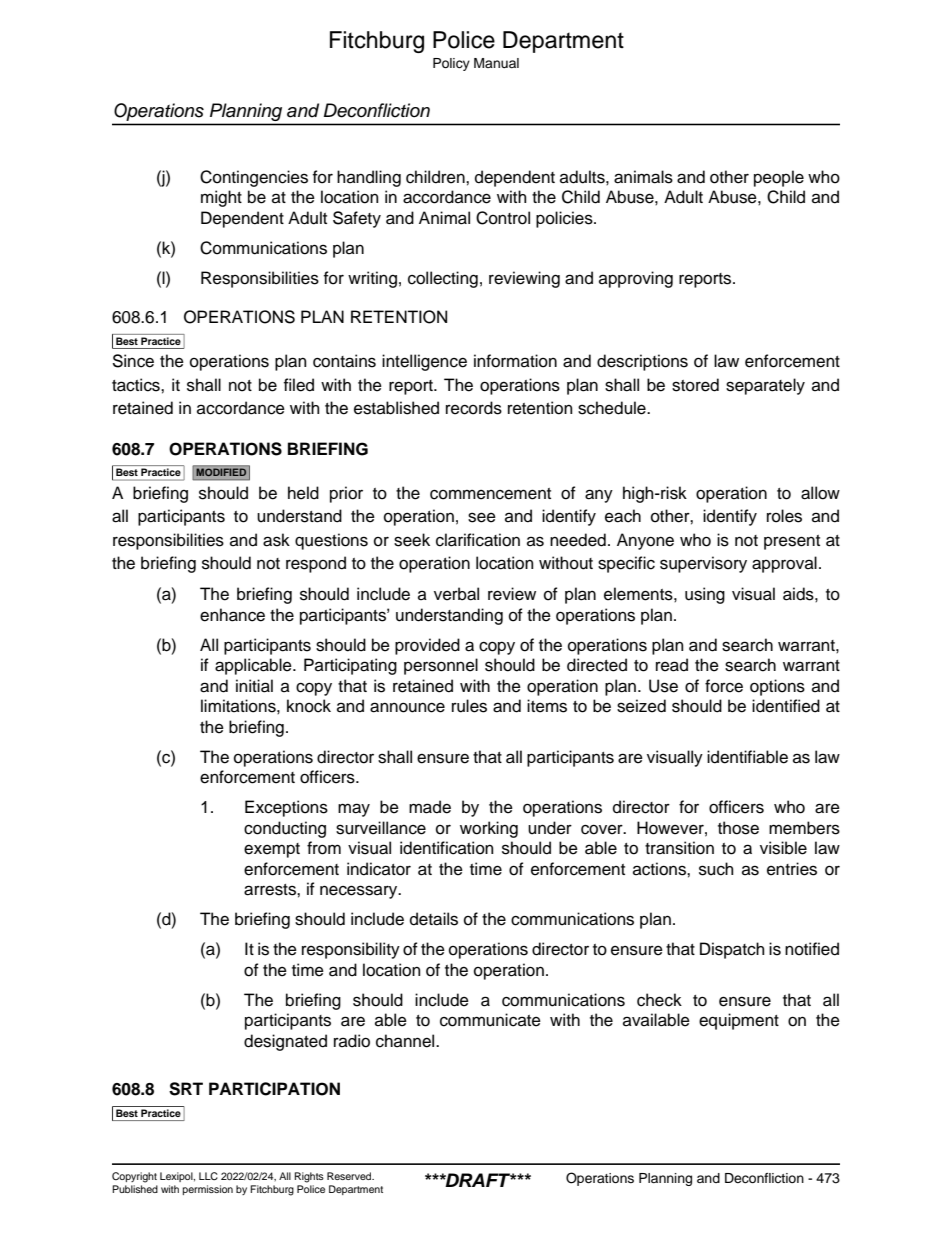  Describe the element at coordinates (254, 178) in the document. I see `Contingencies` at that location.
